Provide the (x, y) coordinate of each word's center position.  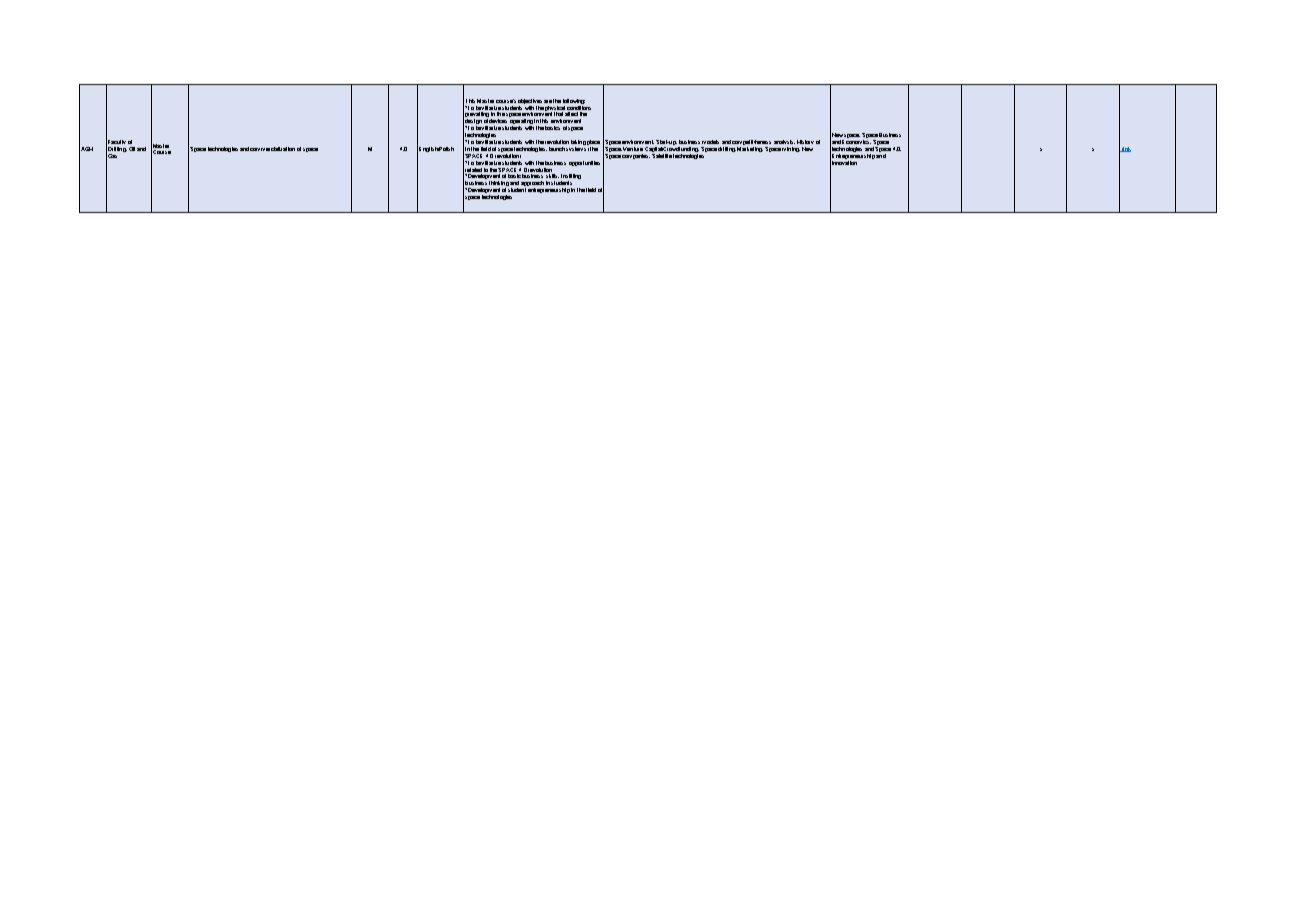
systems (576, 149)
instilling (571, 178)
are (548, 101)
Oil (132, 149)
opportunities (584, 163)
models (710, 142)
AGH (86, 148)
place (593, 144)
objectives (530, 101)
